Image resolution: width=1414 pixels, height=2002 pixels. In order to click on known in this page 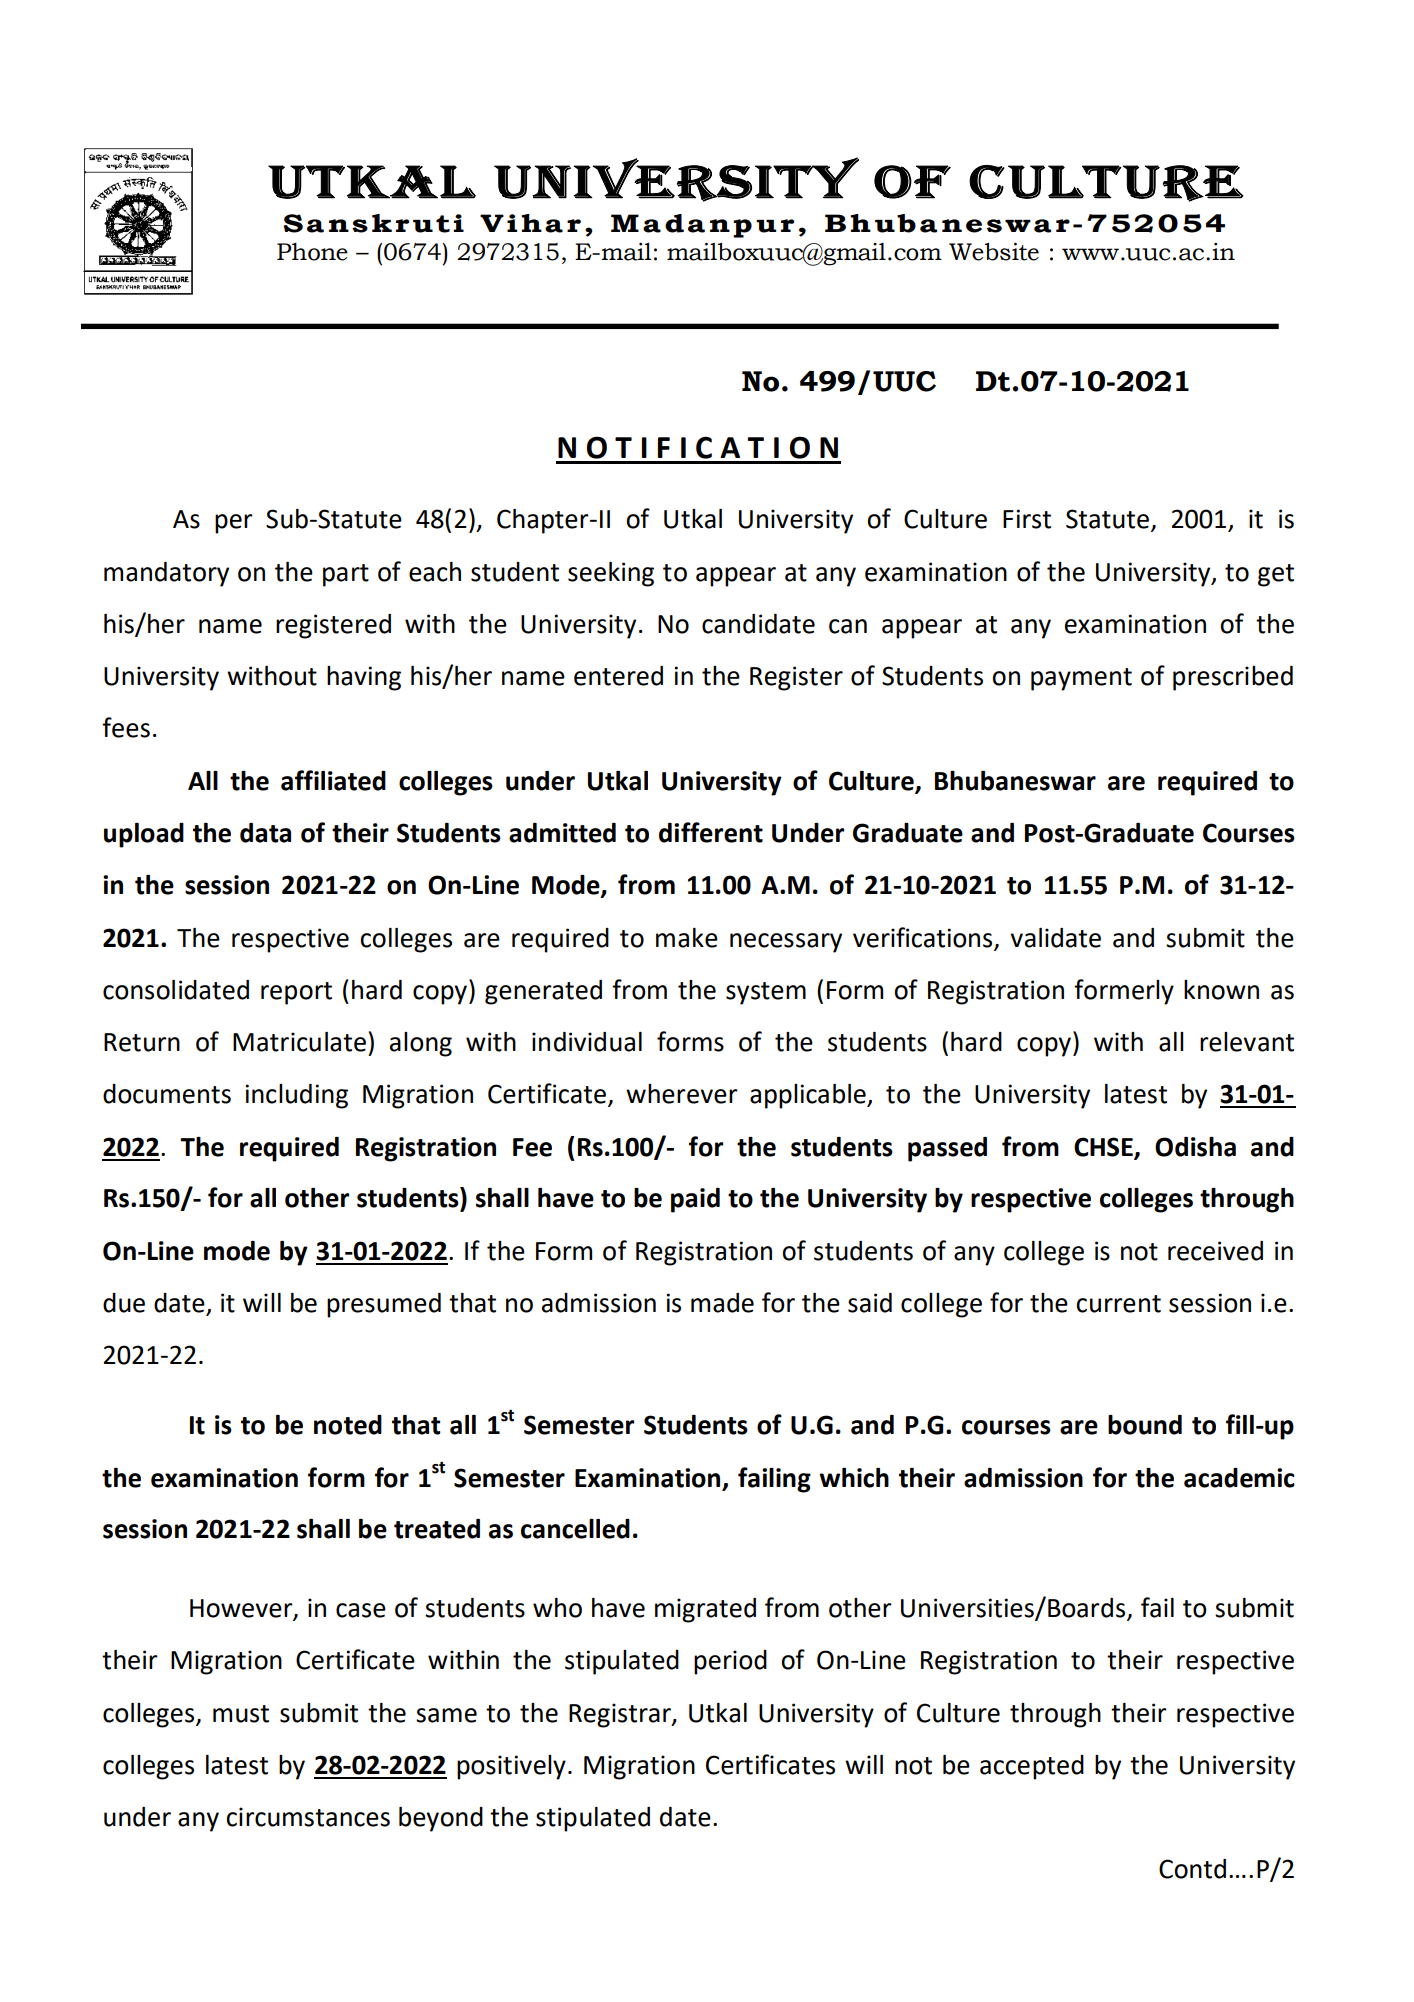, I will do `click(1221, 990)`.
